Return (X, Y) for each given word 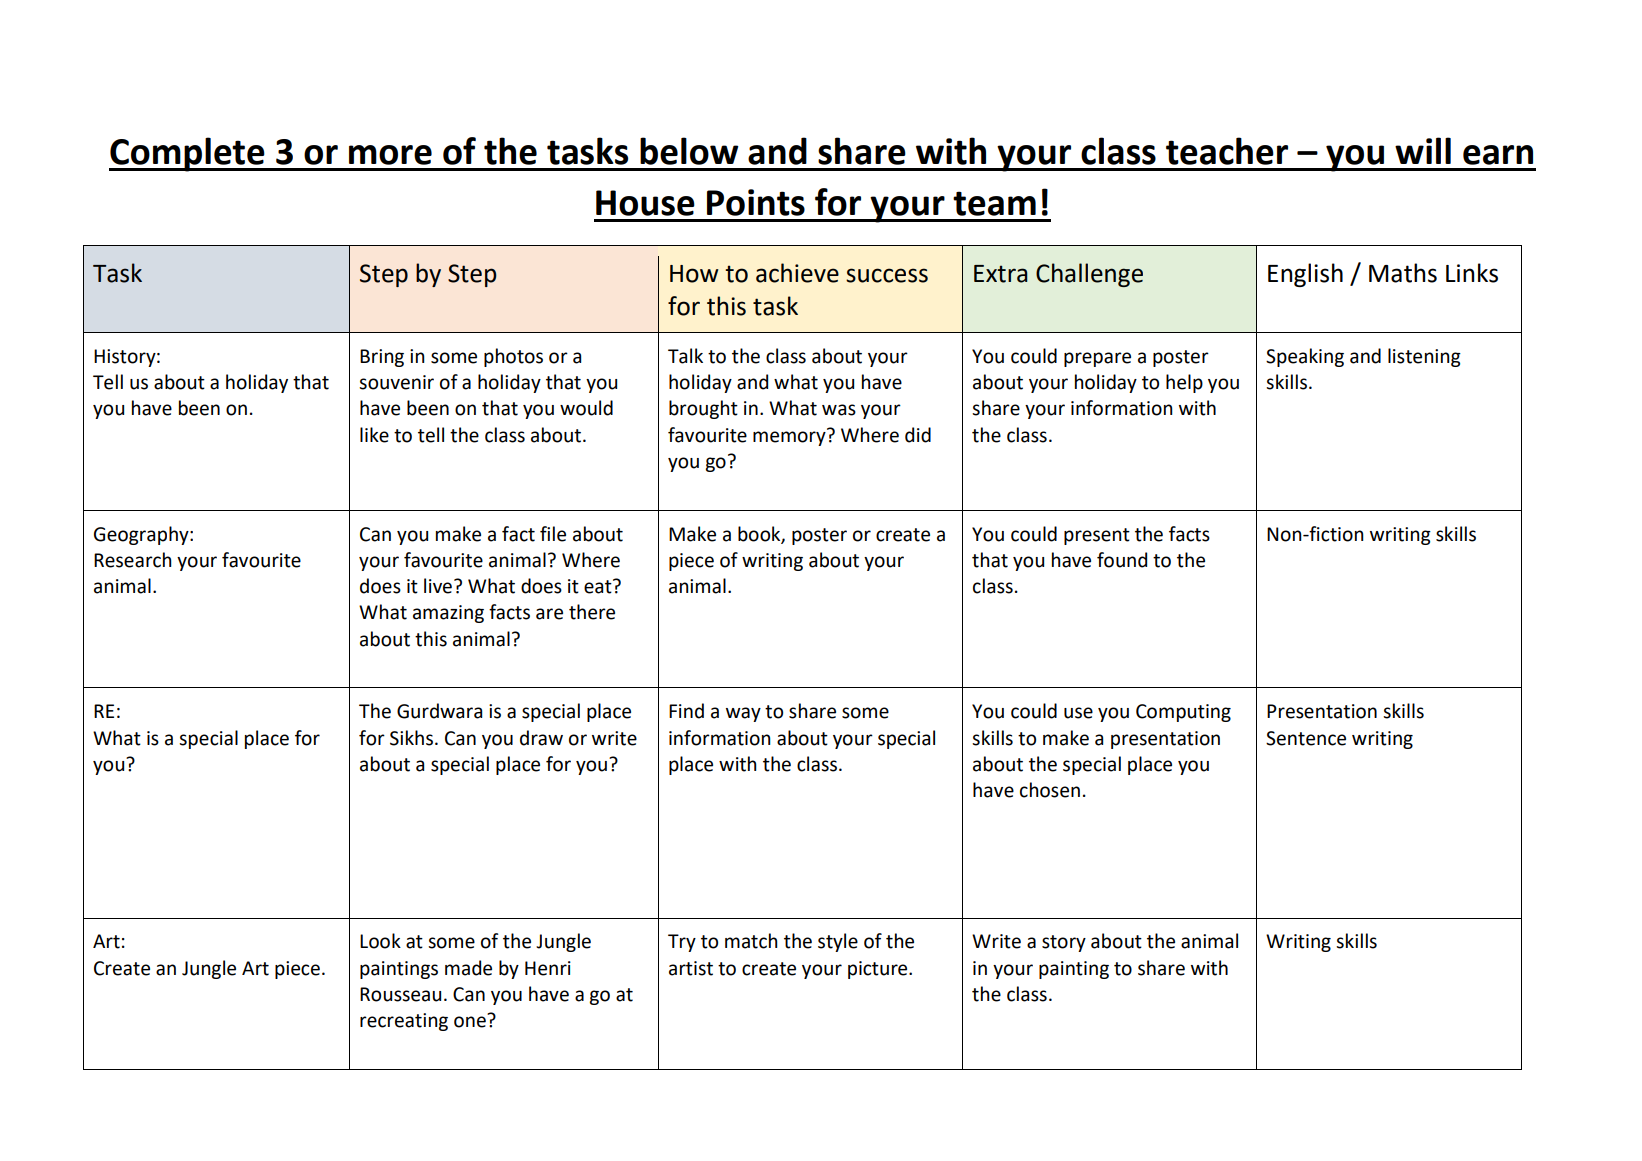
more (390, 155)
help (1184, 383)
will (1423, 150)
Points (756, 202)
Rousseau (400, 994)
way (743, 714)
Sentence (1306, 738)
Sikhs (413, 738)
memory (790, 437)
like (374, 435)
